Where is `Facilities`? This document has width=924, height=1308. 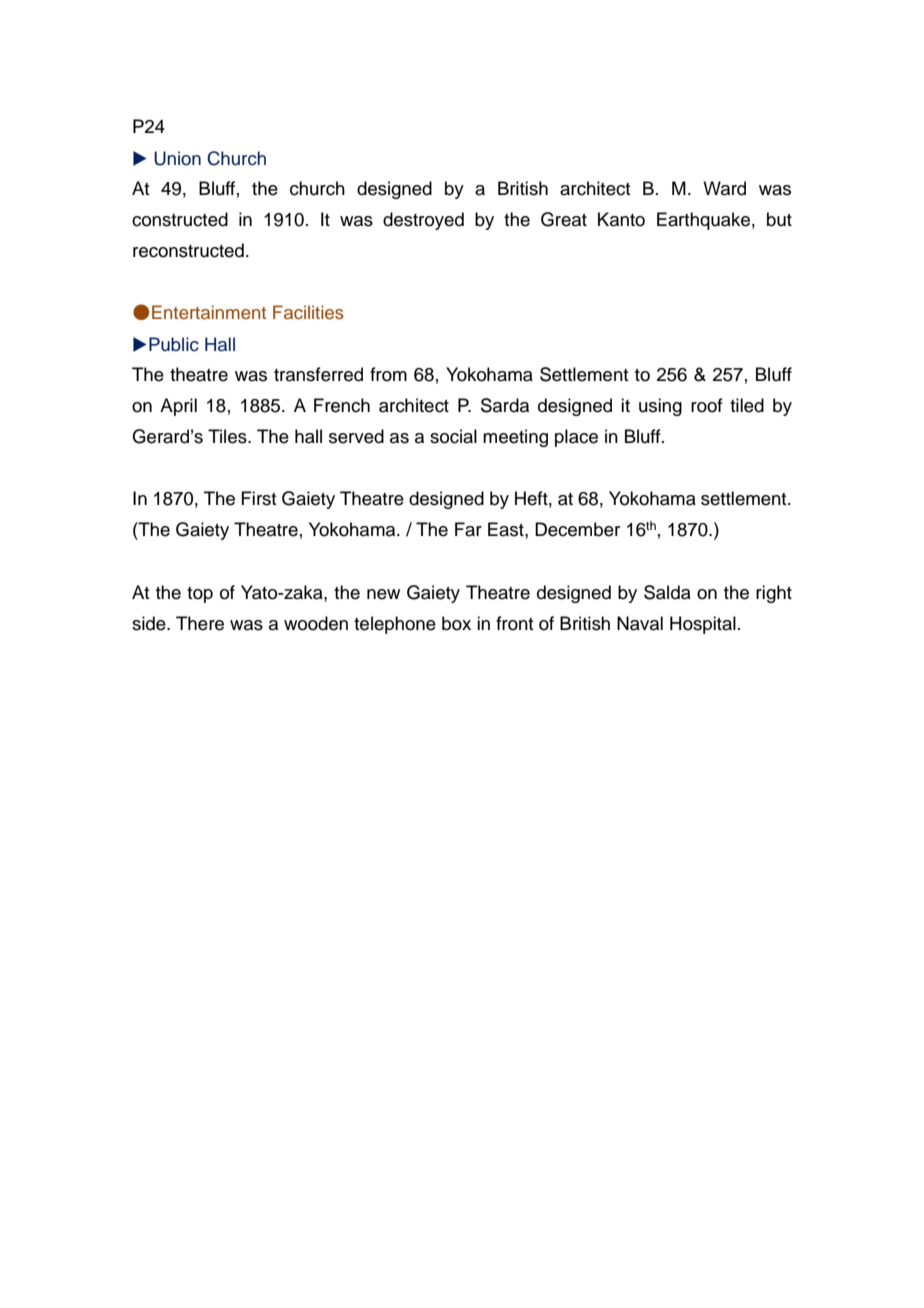 Facilities is located at coordinates (308, 312).
